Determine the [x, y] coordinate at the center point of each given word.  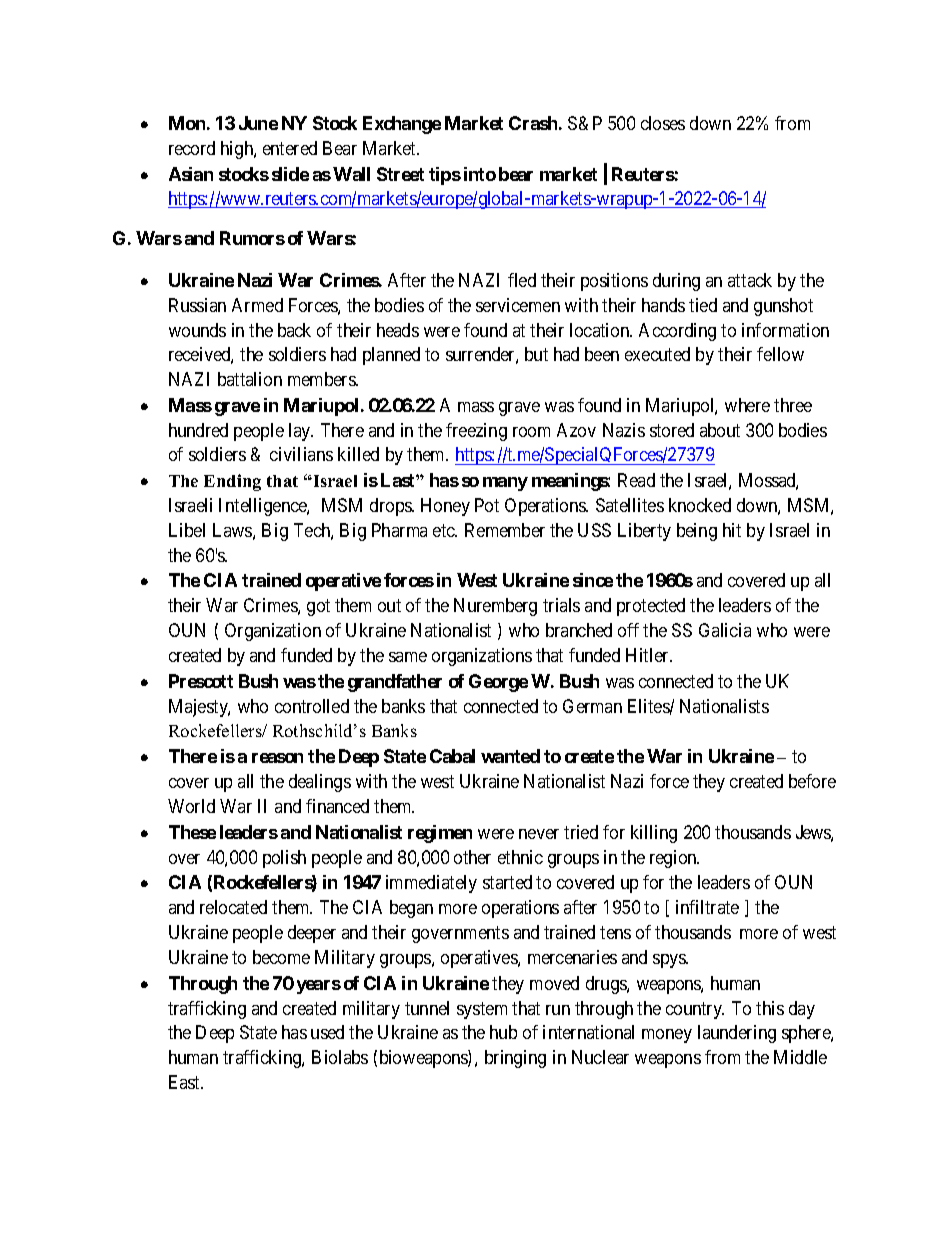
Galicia [725, 630]
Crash [533, 123]
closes [663, 123]
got [318, 608]
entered [290, 148]
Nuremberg [495, 607]
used [327, 1032]
